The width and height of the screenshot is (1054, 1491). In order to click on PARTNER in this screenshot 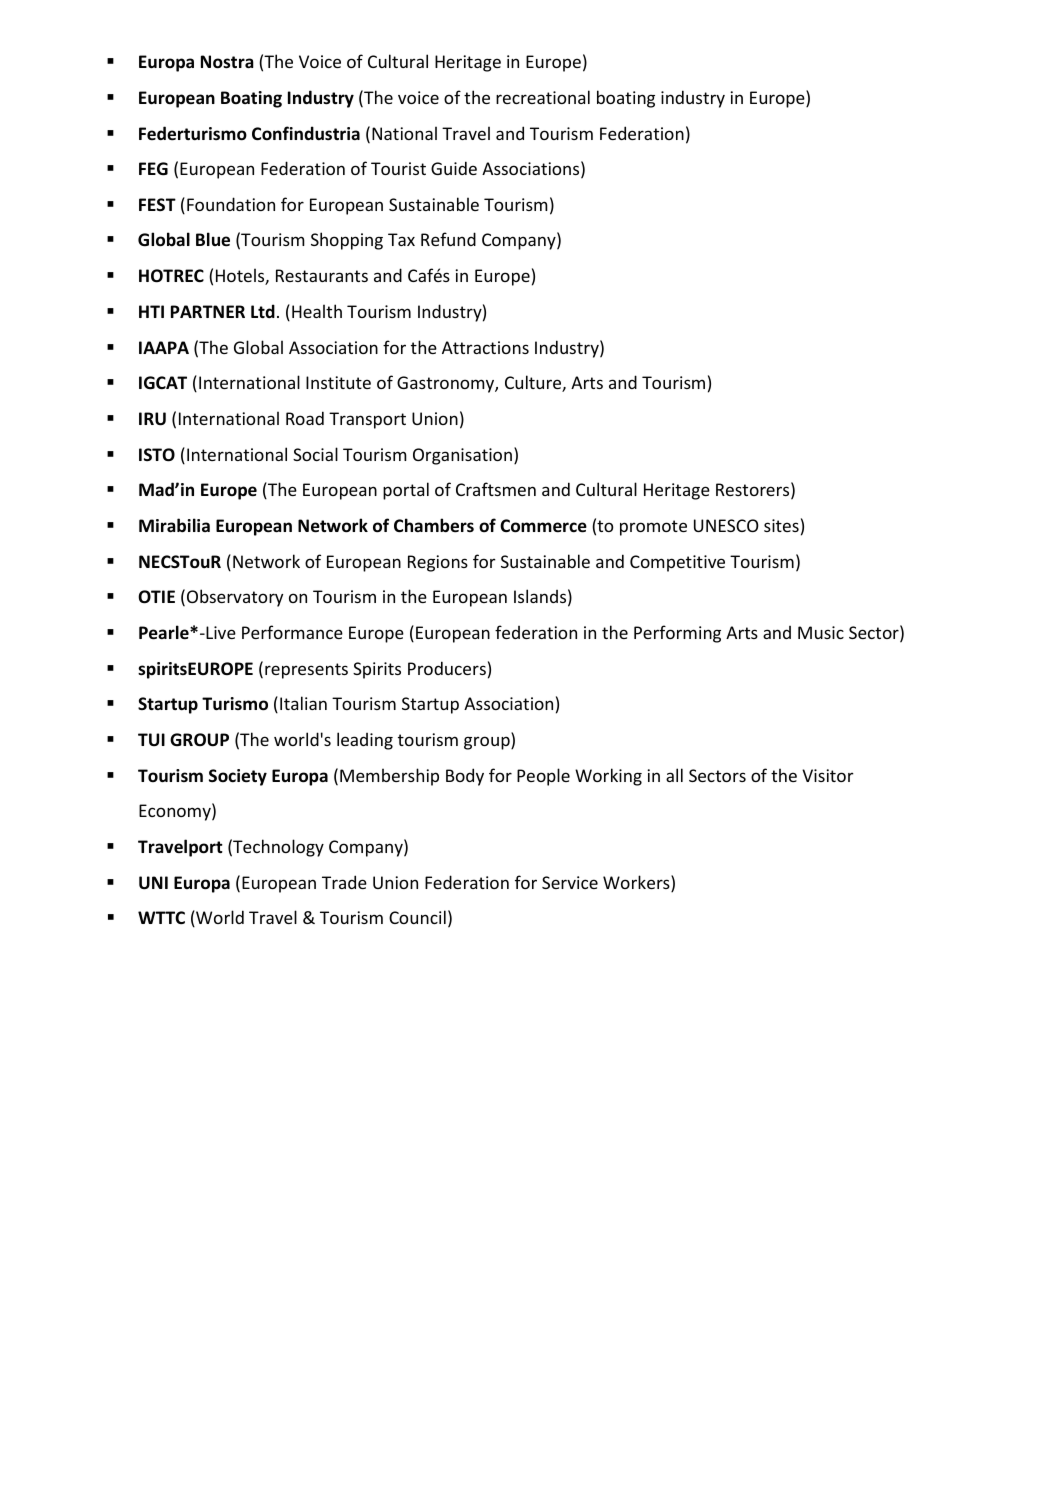, I will do `click(208, 311)`.
